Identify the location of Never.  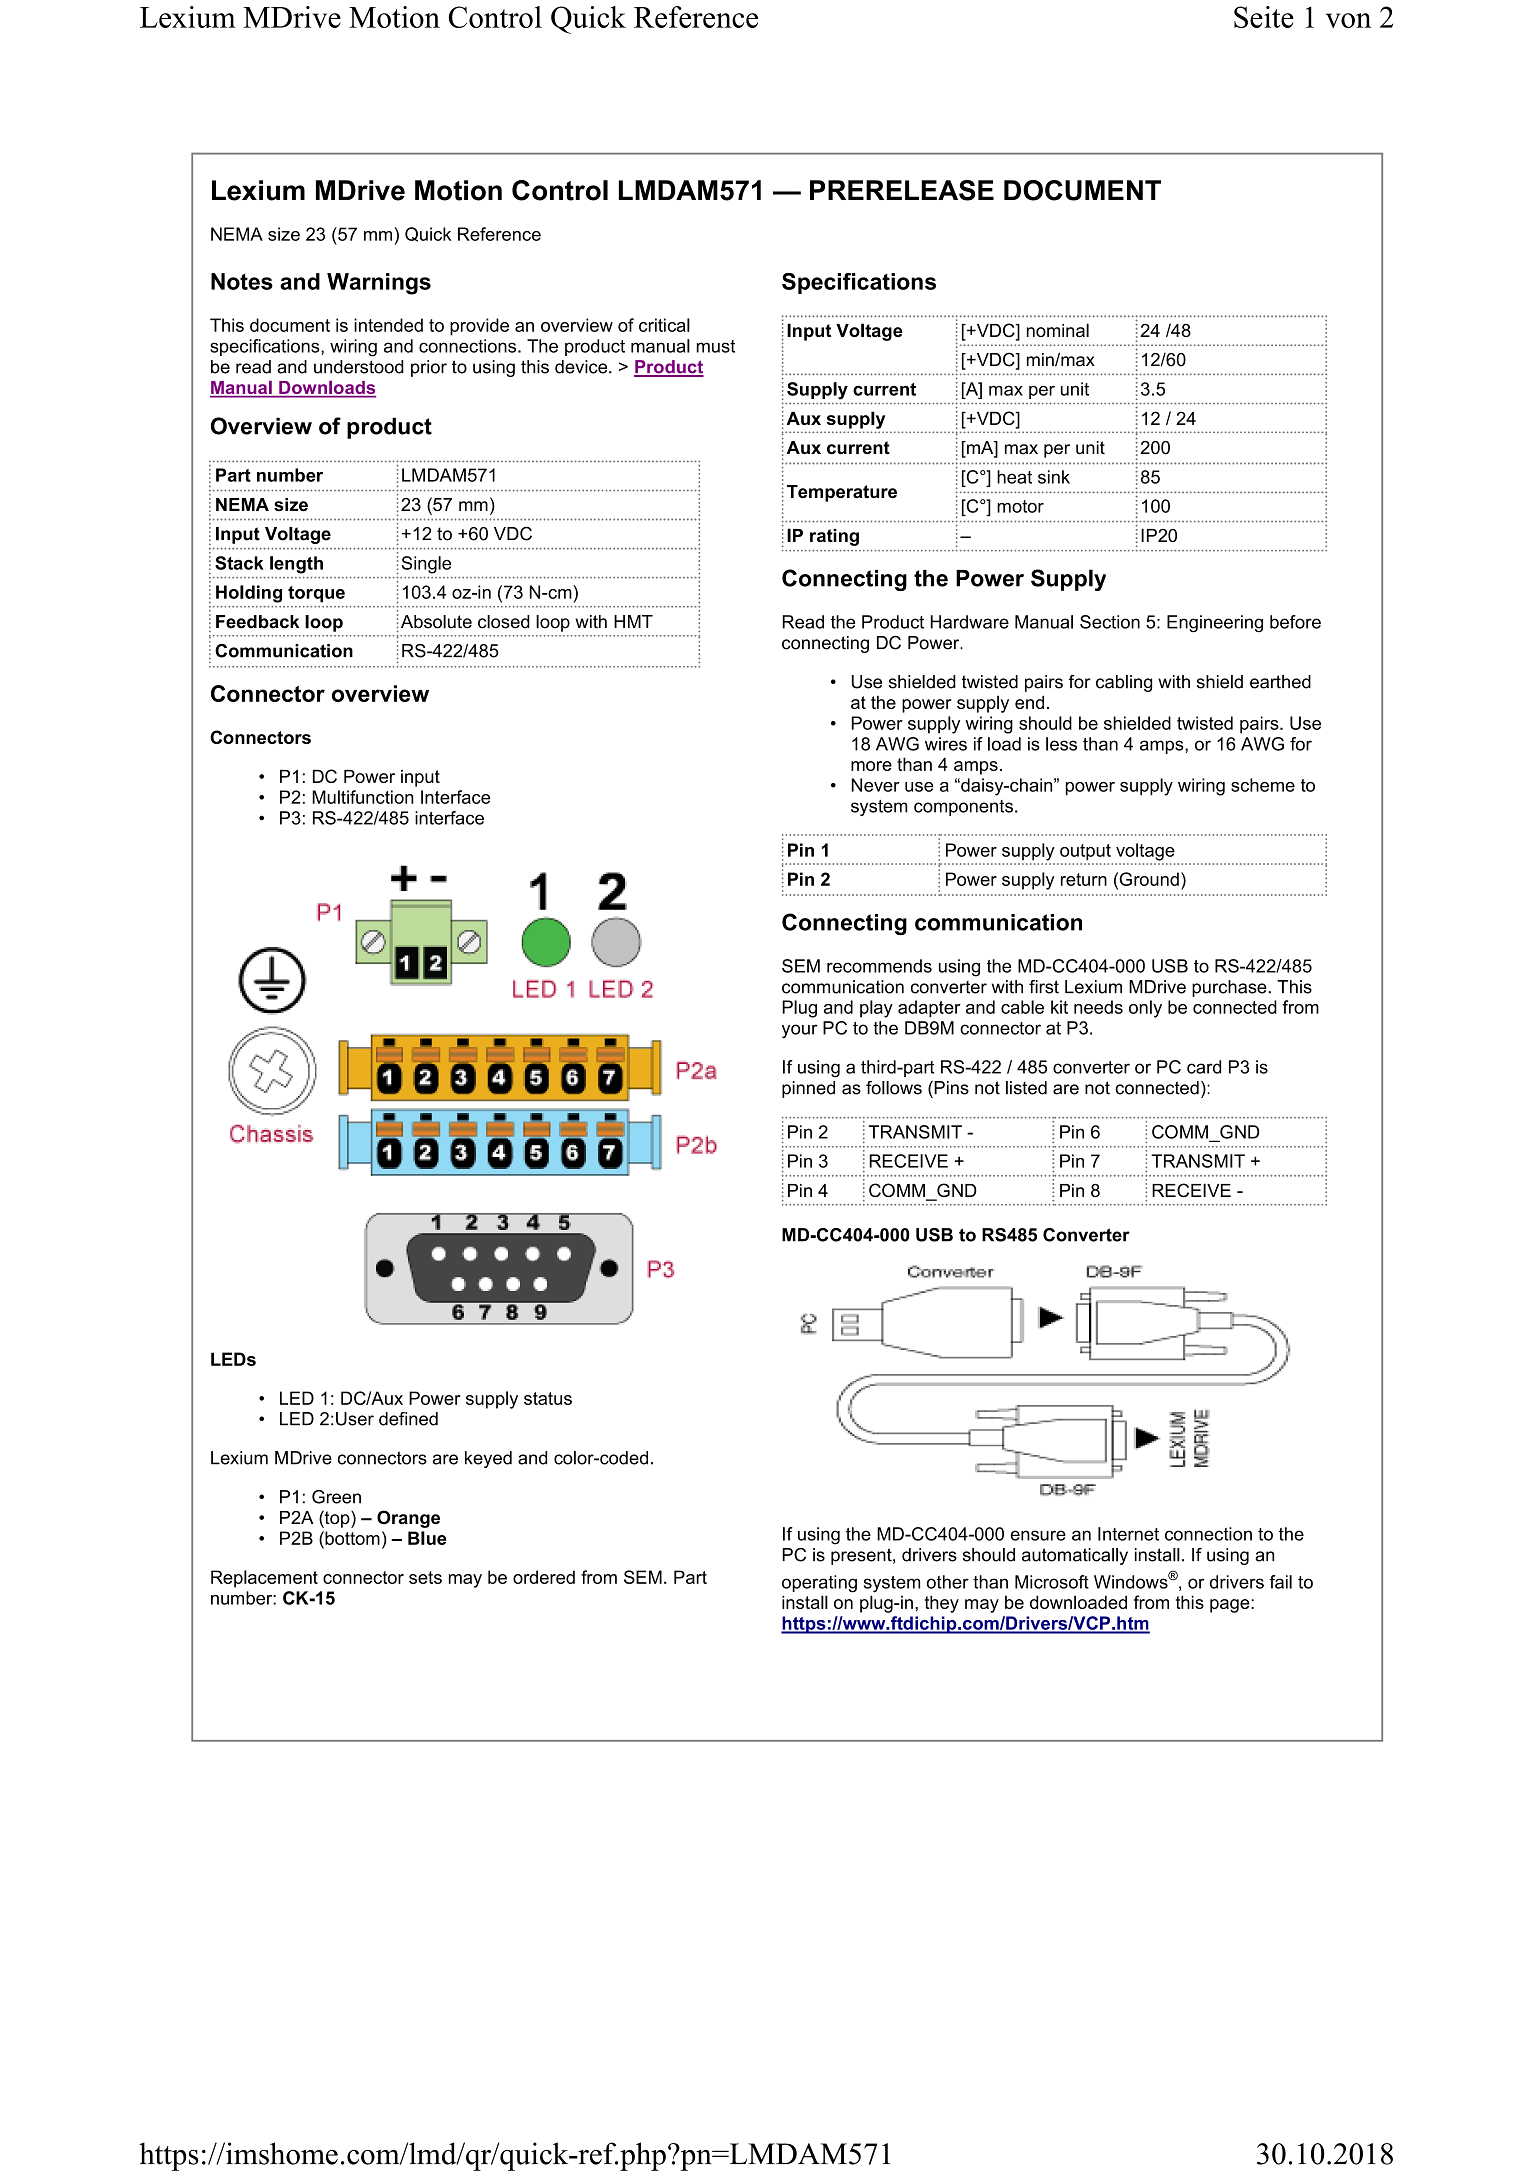
(875, 785).
